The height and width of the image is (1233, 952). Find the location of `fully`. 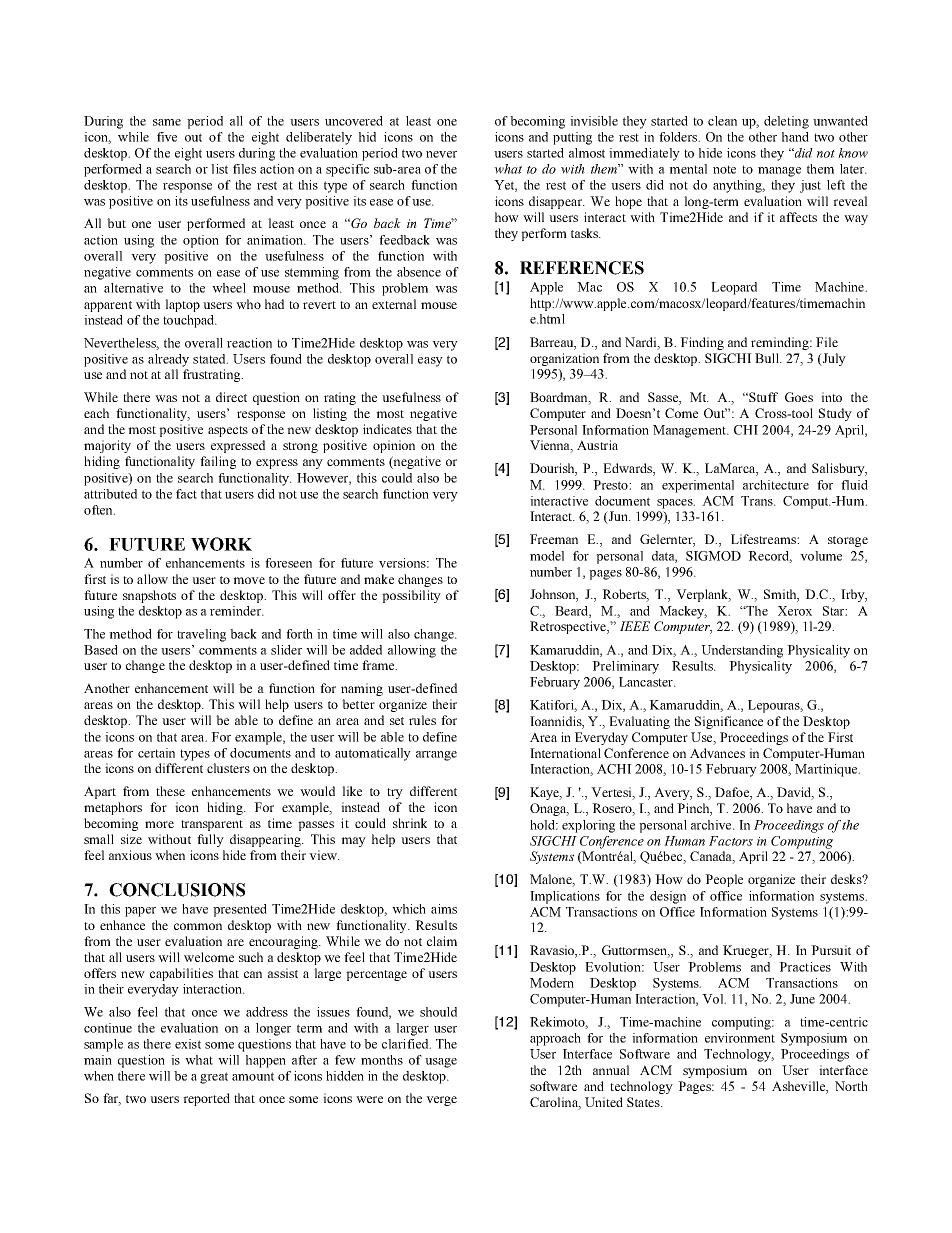

fully is located at coordinates (210, 840).
